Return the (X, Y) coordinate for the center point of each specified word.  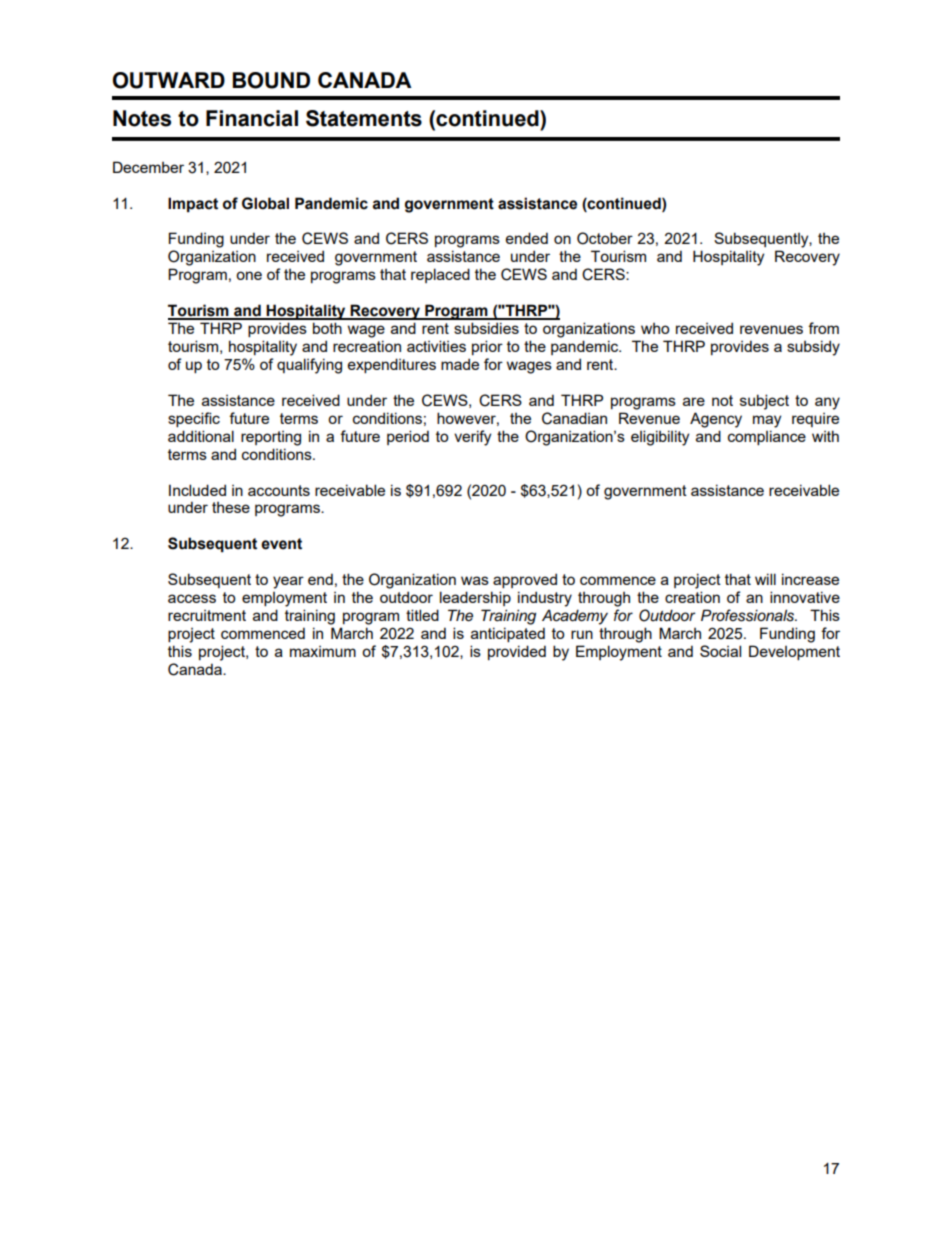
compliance (767, 437)
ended (527, 238)
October (605, 238)
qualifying (309, 366)
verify (472, 438)
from (823, 328)
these (231, 507)
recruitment (207, 615)
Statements (364, 118)
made (460, 364)
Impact (193, 205)
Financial (252, 118)
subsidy (813, 348)
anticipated (508, 634)
